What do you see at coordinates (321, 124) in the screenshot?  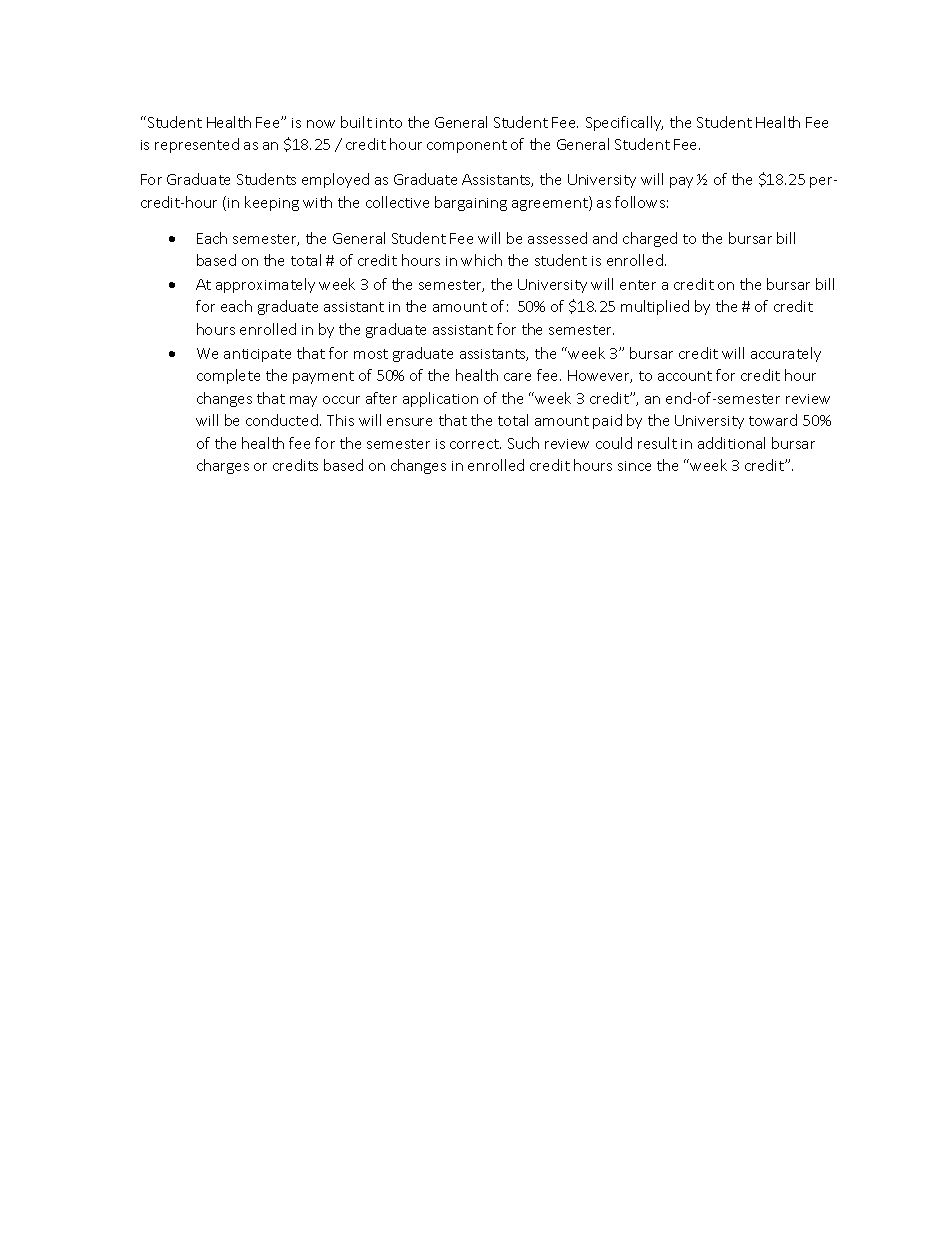 I see `now` at bounding box center [321, 124].
